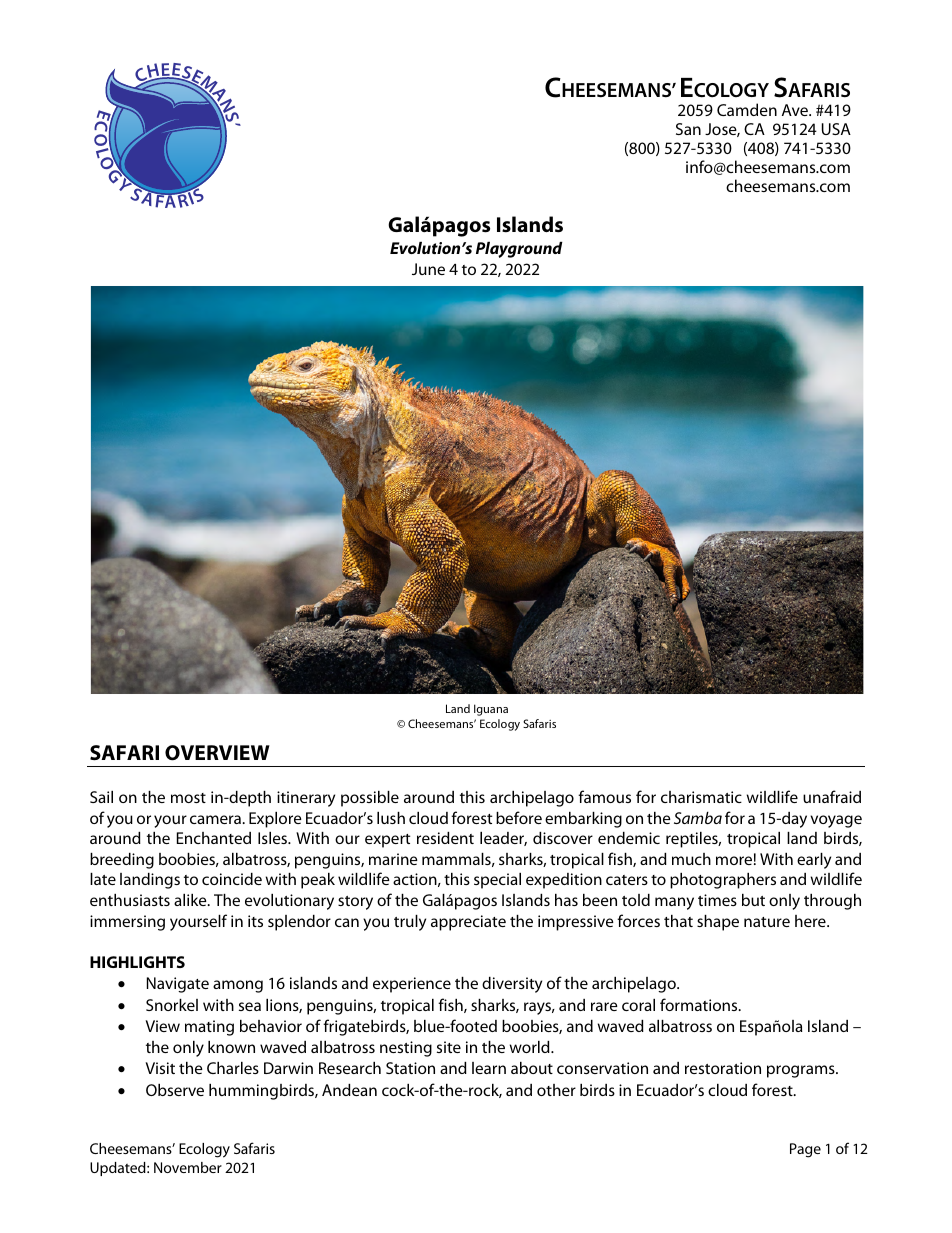 The image size is (952, 1233). Describe the element at coordinates (701, 797) in the page. I see `charismatic` at that location.
